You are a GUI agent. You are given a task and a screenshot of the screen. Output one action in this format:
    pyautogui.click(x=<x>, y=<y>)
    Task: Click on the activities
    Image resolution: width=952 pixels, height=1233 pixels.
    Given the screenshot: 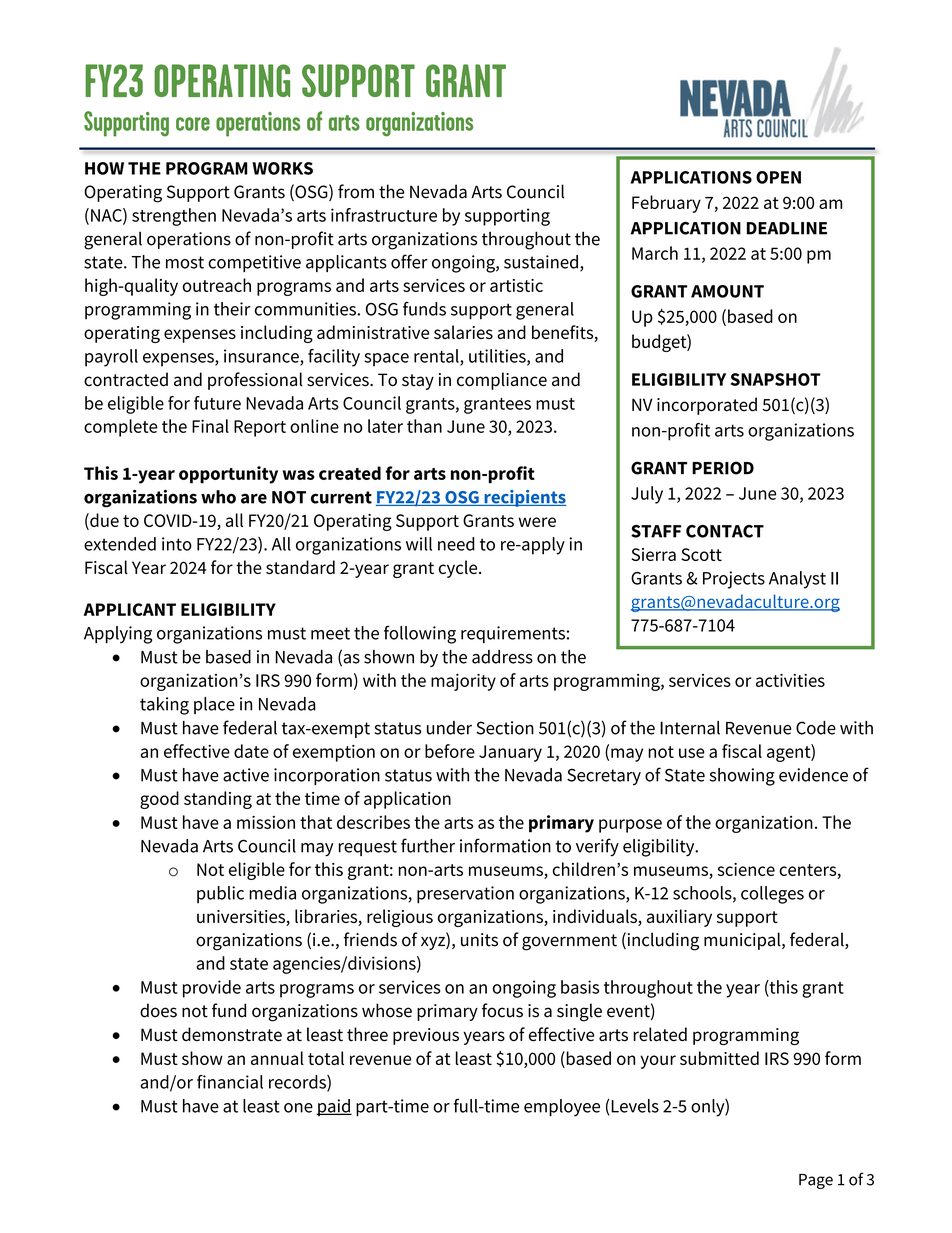 What is the action you would take?
    pyautogui.click(x=790, y=680)
